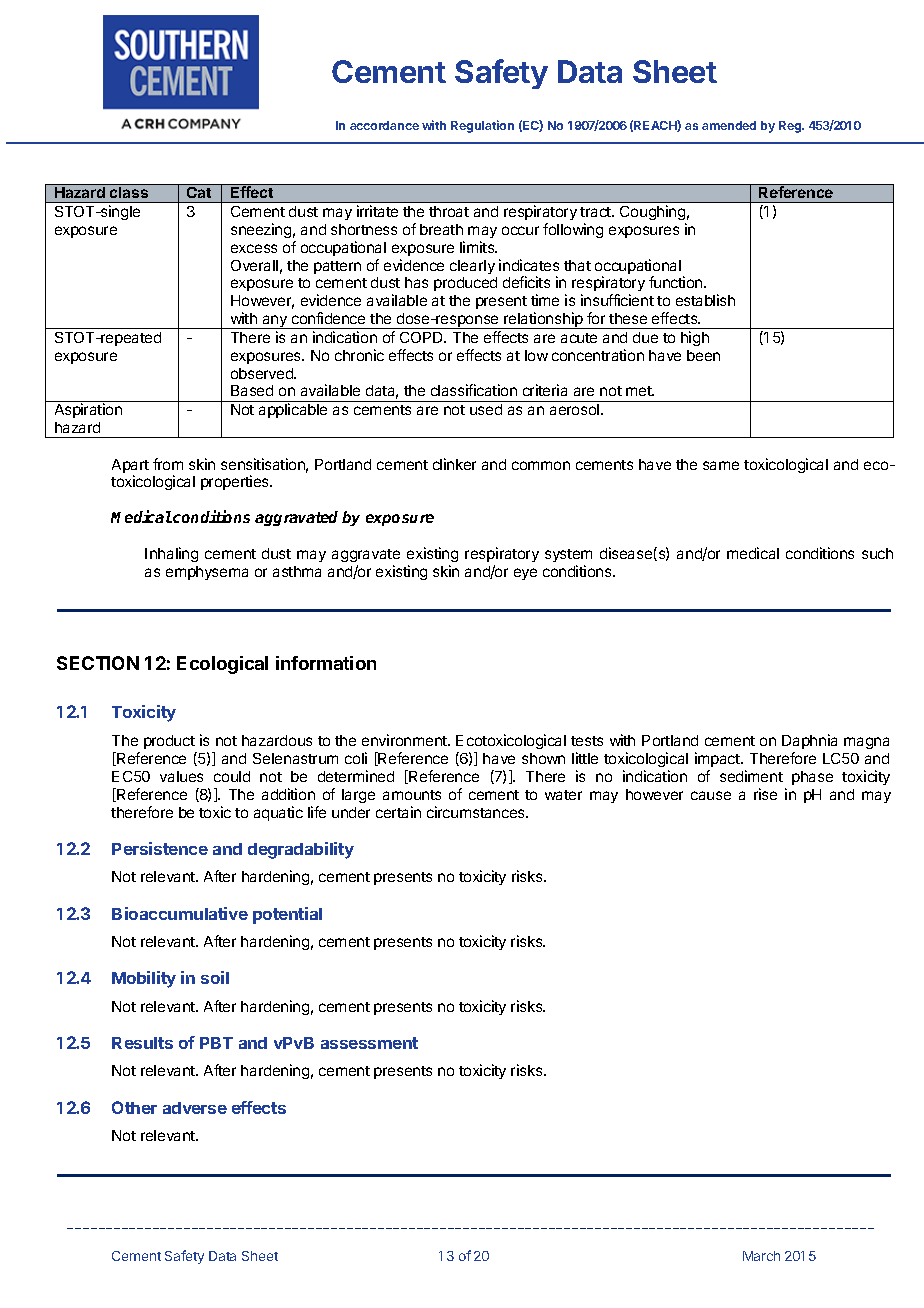  I want to click on excess, so click(254, 248).
